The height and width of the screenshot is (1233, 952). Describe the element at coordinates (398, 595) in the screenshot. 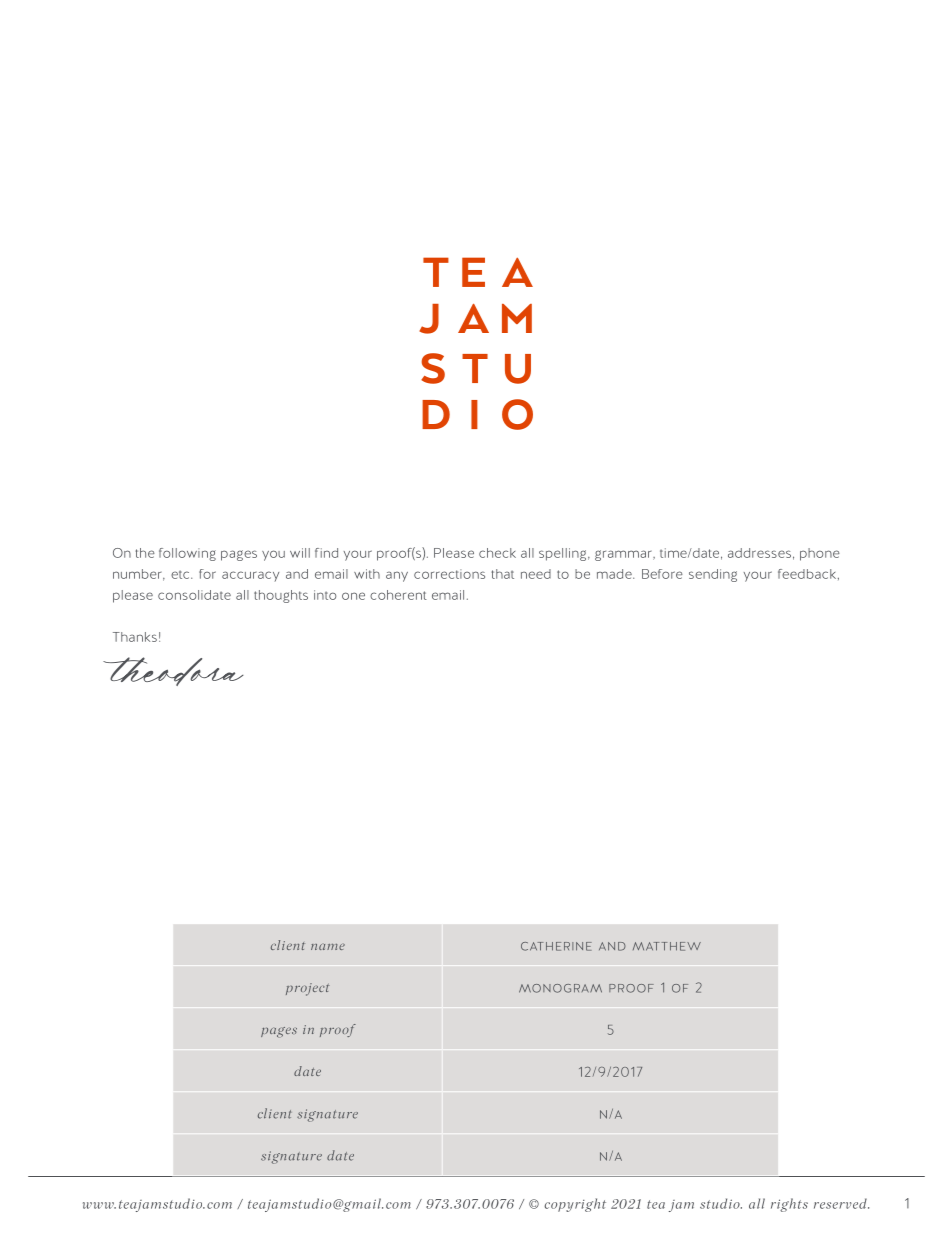

I see `coherent` at that location.
